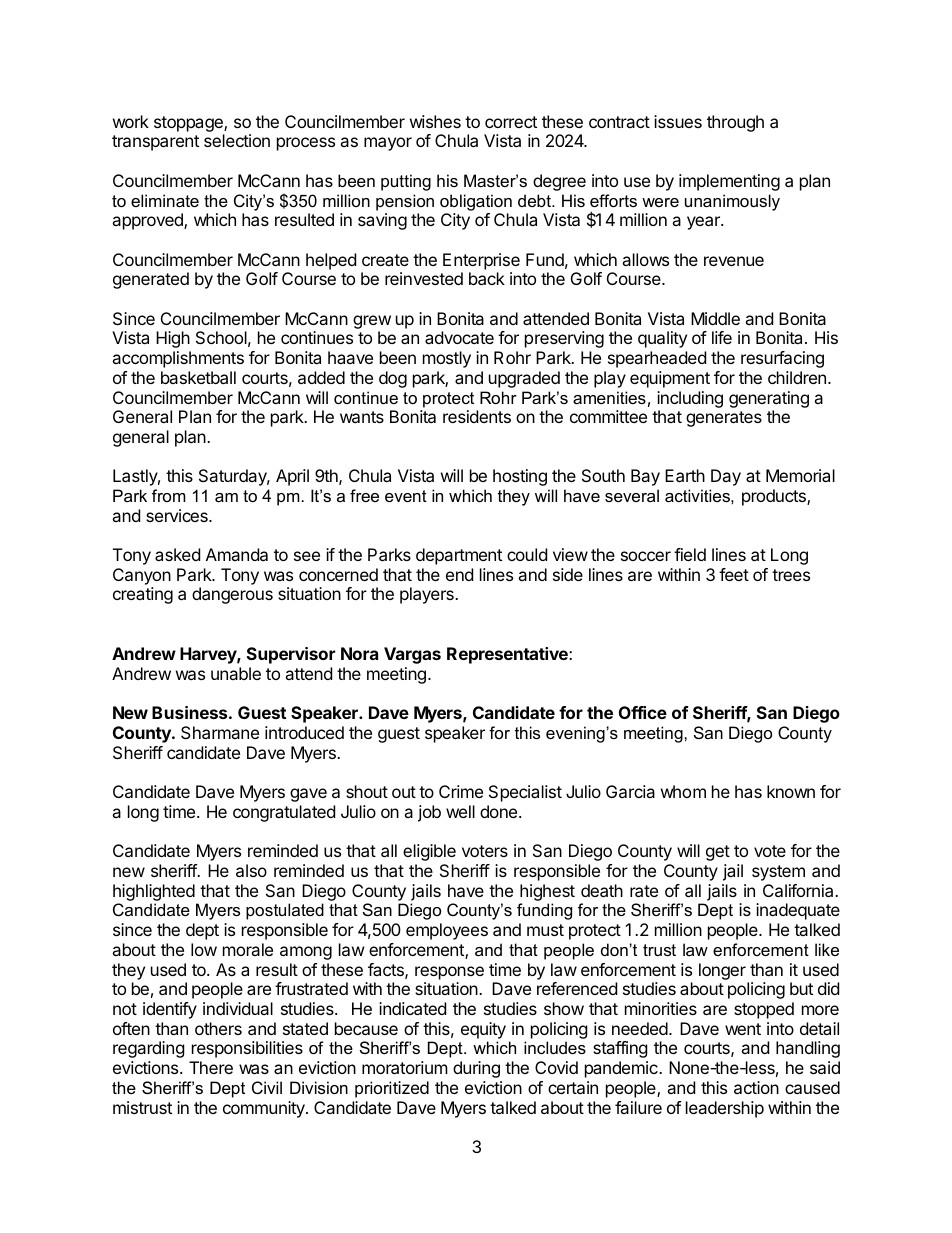 This screenshot has width=952, height=1233. I want to click on through, so click(735, 123).
